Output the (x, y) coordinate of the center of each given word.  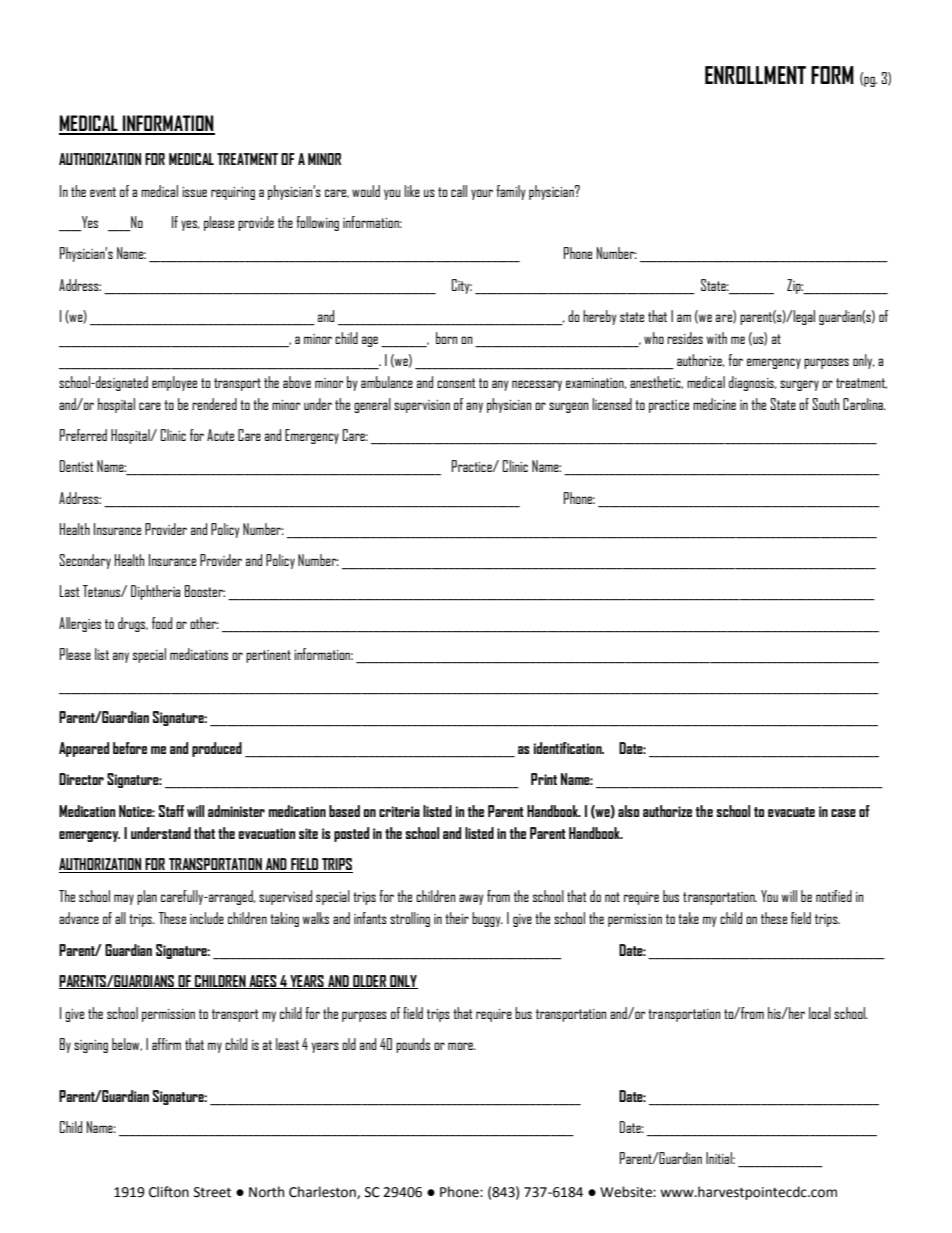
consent (456, 383)
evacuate (791, 812)
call (459, 191)
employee (174, 383)
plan (147, 897)
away (471, 899)
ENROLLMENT (755, 75)
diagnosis (752, 383)
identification (569, 748)
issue (194, 192)
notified (834, 896)
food (162, 623)
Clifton (169, 1192)
